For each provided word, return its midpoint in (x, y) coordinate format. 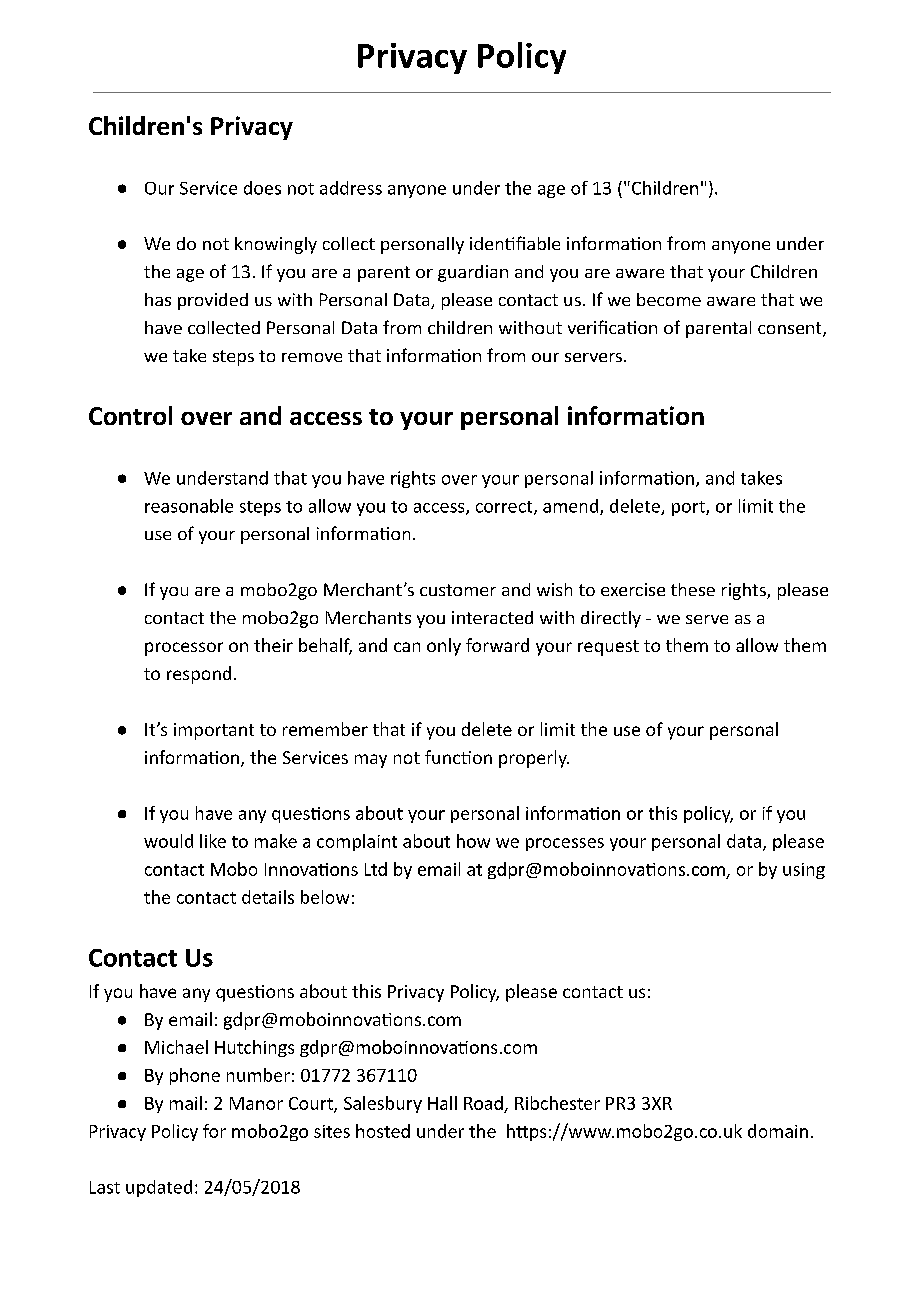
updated (159, 1188)
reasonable (189, 506)
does (262, 188)
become (669, 299)
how (473, 841)
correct (505, 508)
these (693, 589)
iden (488, 243)
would (168, 841)
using (804, 871)
